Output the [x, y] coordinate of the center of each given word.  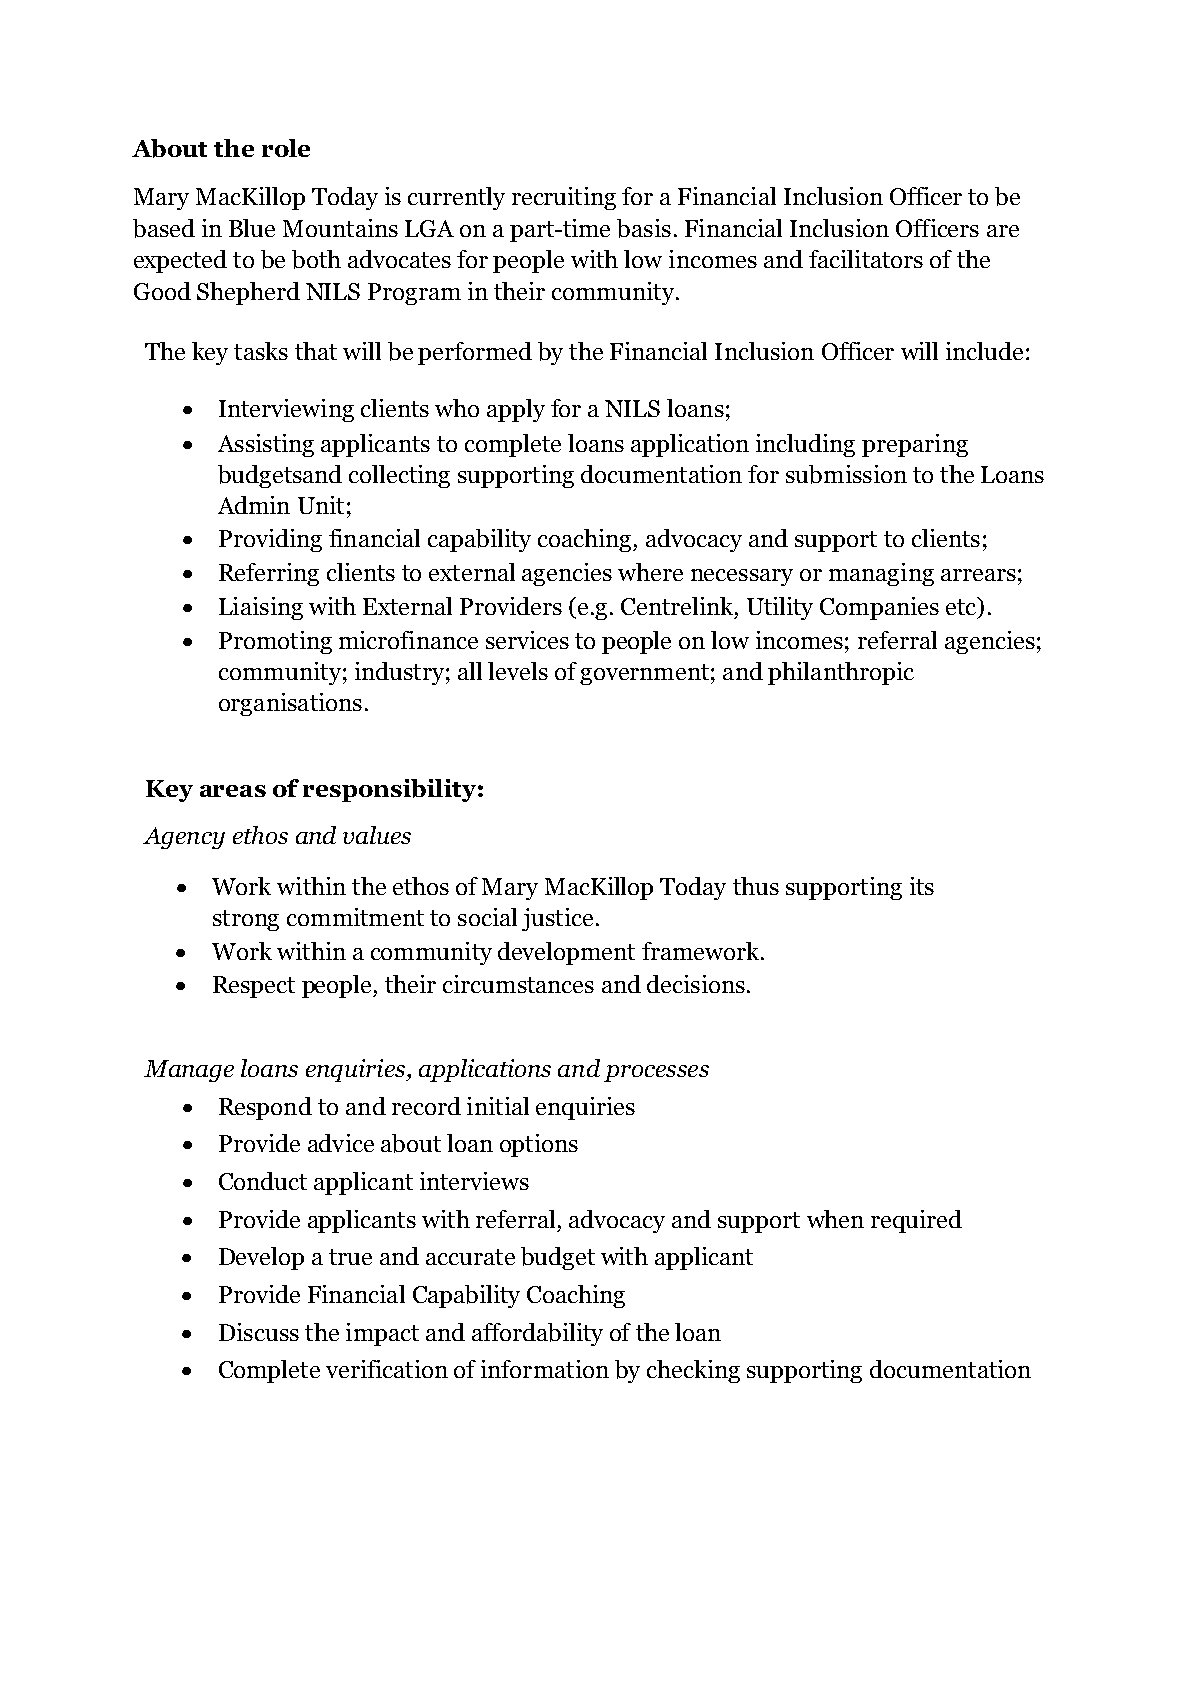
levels [518, 671]
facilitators [866, 259]
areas [233, 791]
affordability [537, 1334]
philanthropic [841, 673]
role [286, 148]
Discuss [259, 1332]
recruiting [564, 198]
